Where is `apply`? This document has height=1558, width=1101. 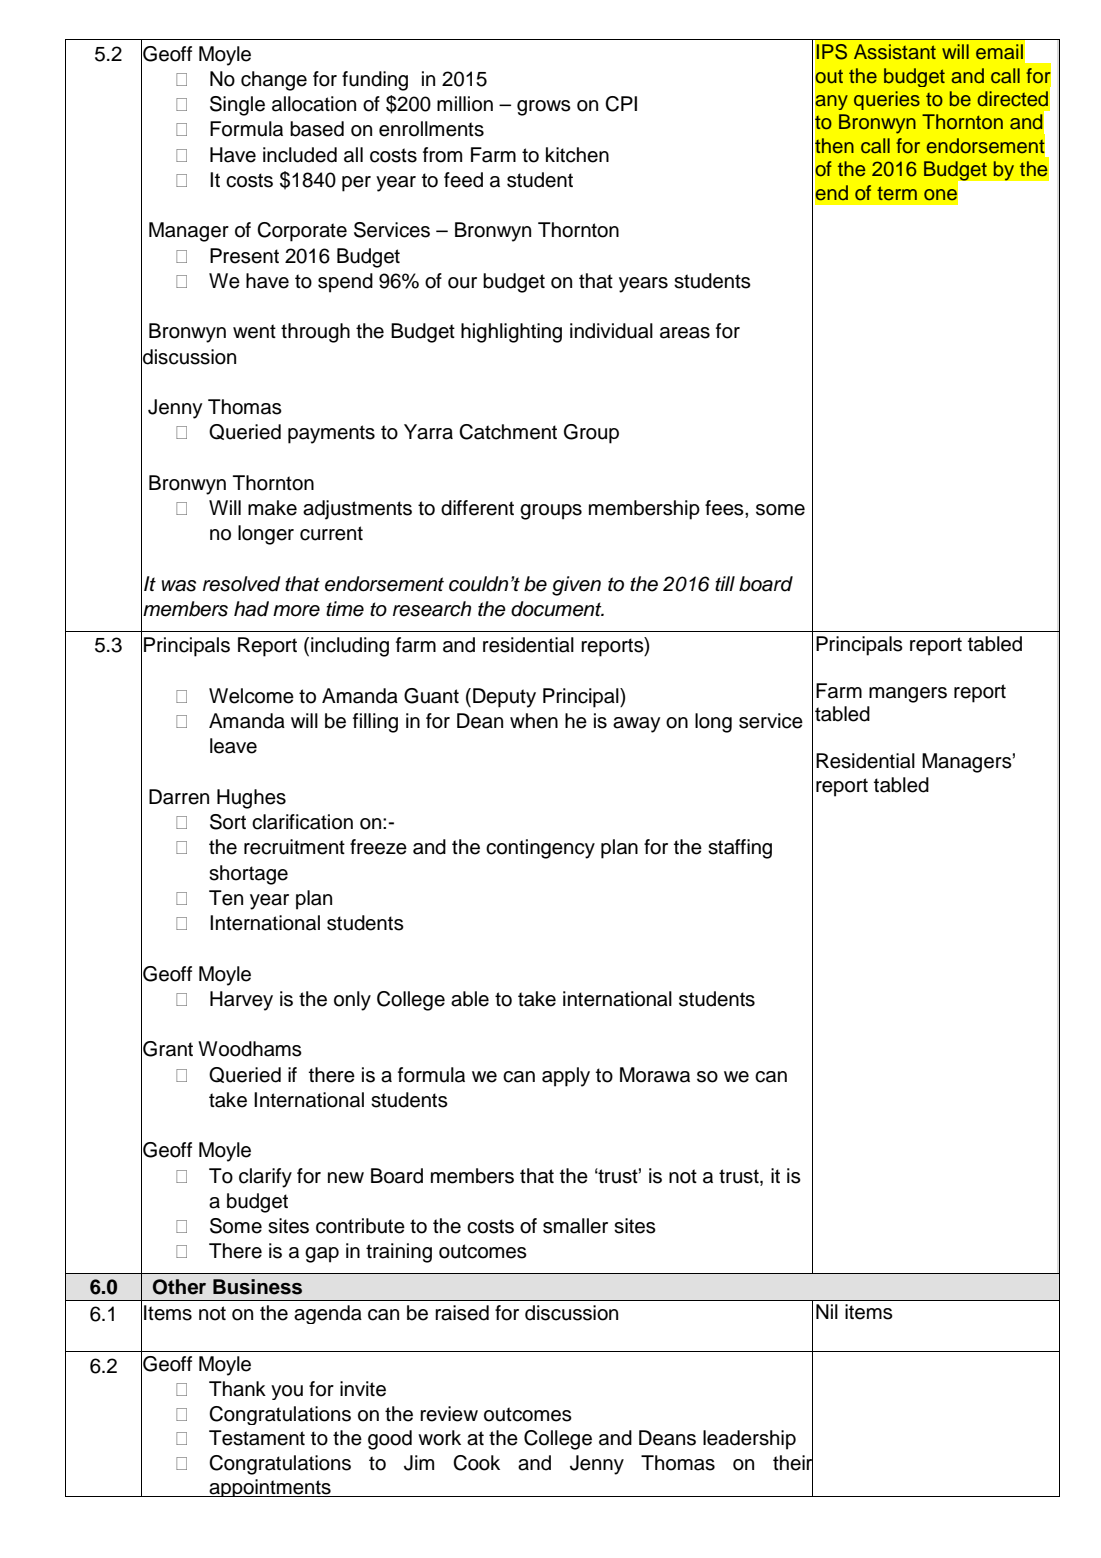 apply is located at coordinates (566, 1077).
